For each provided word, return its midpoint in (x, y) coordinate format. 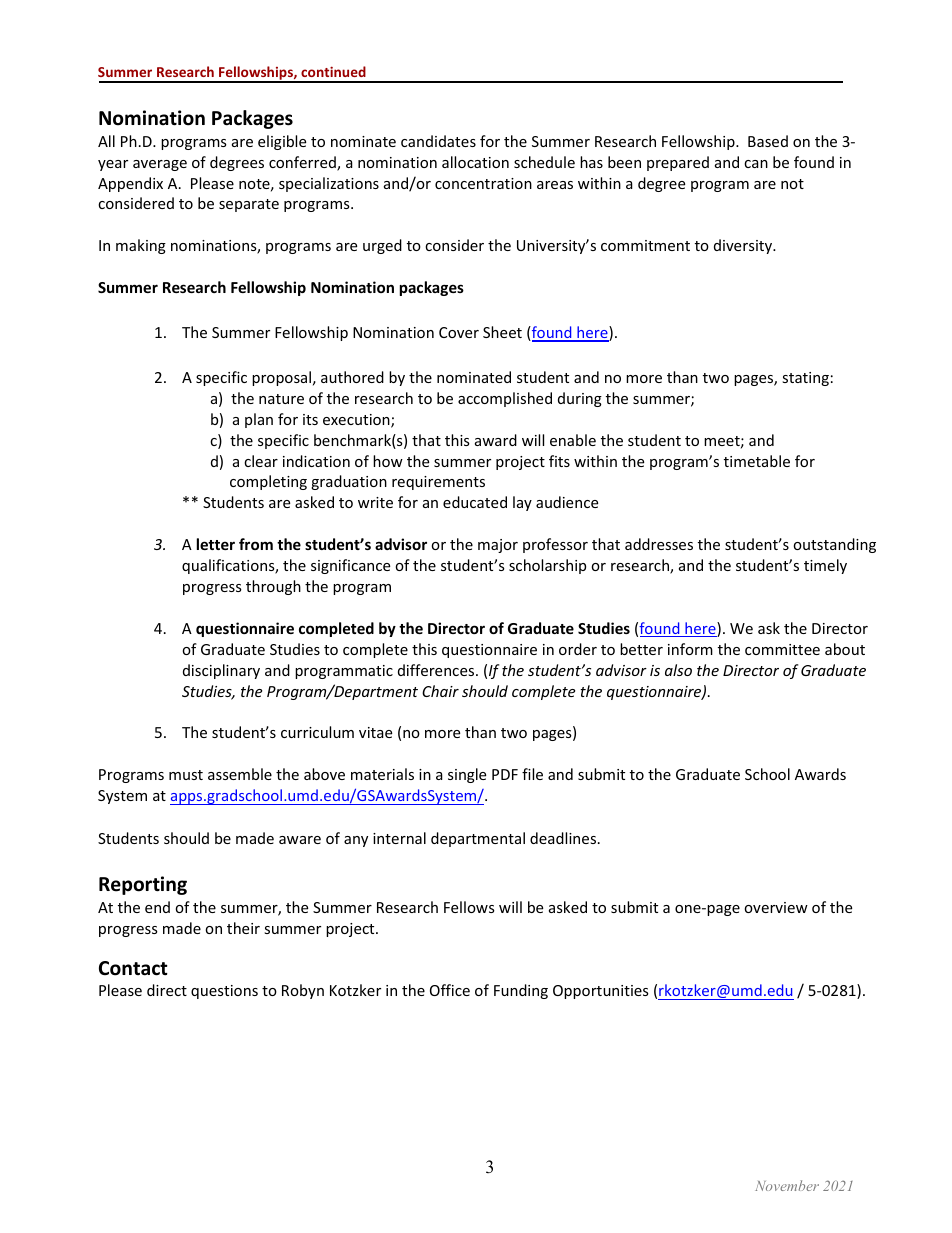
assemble (240, 774)
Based (768, 141)
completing (268, 482)
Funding (521, 991)
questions (224, 992)
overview (776, 907)
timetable (757, 461)
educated (475, 502)
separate (249, 205)
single (467, 775)
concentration (483, 183)
